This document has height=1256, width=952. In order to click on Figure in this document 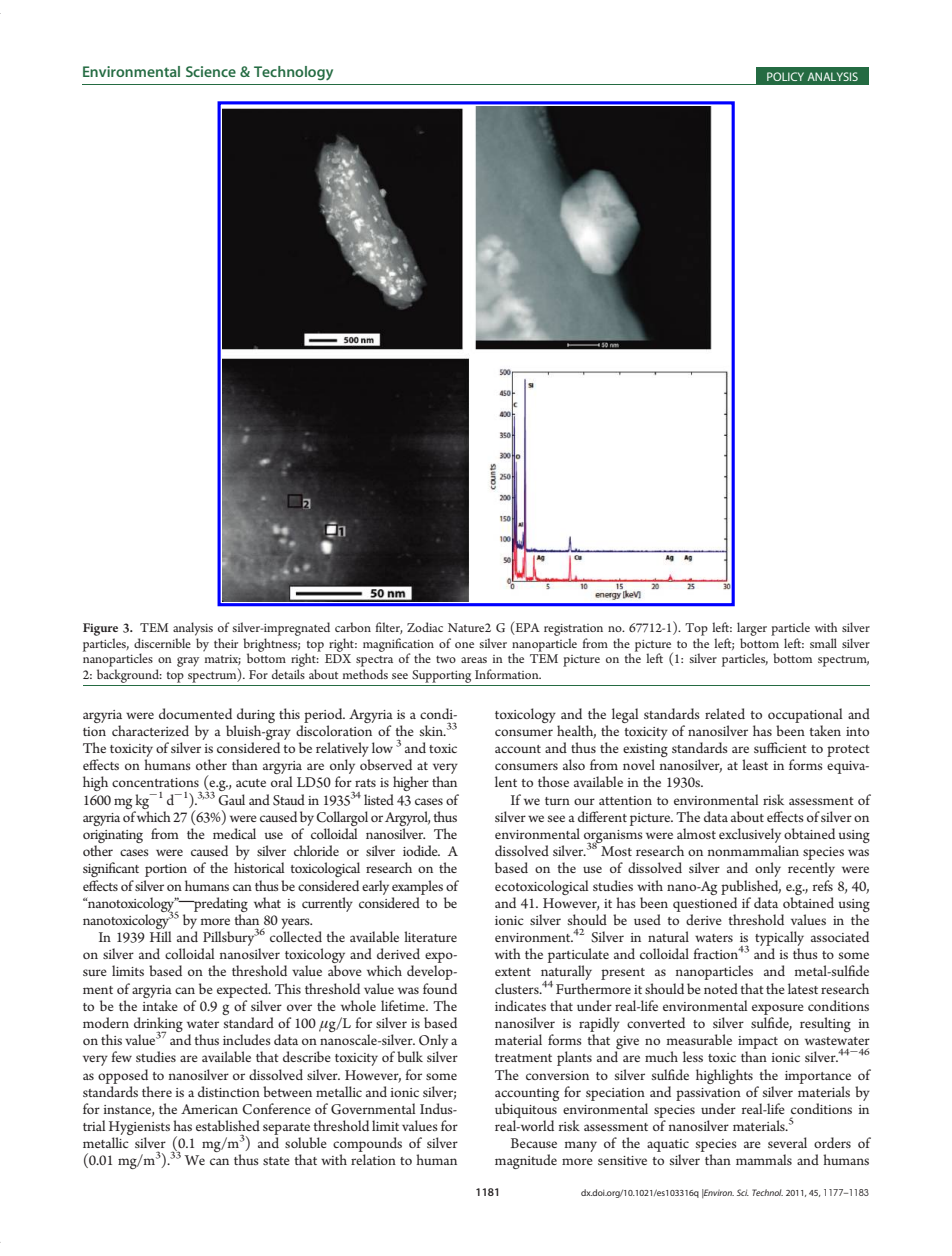, I will do `click(100, 629)`.
